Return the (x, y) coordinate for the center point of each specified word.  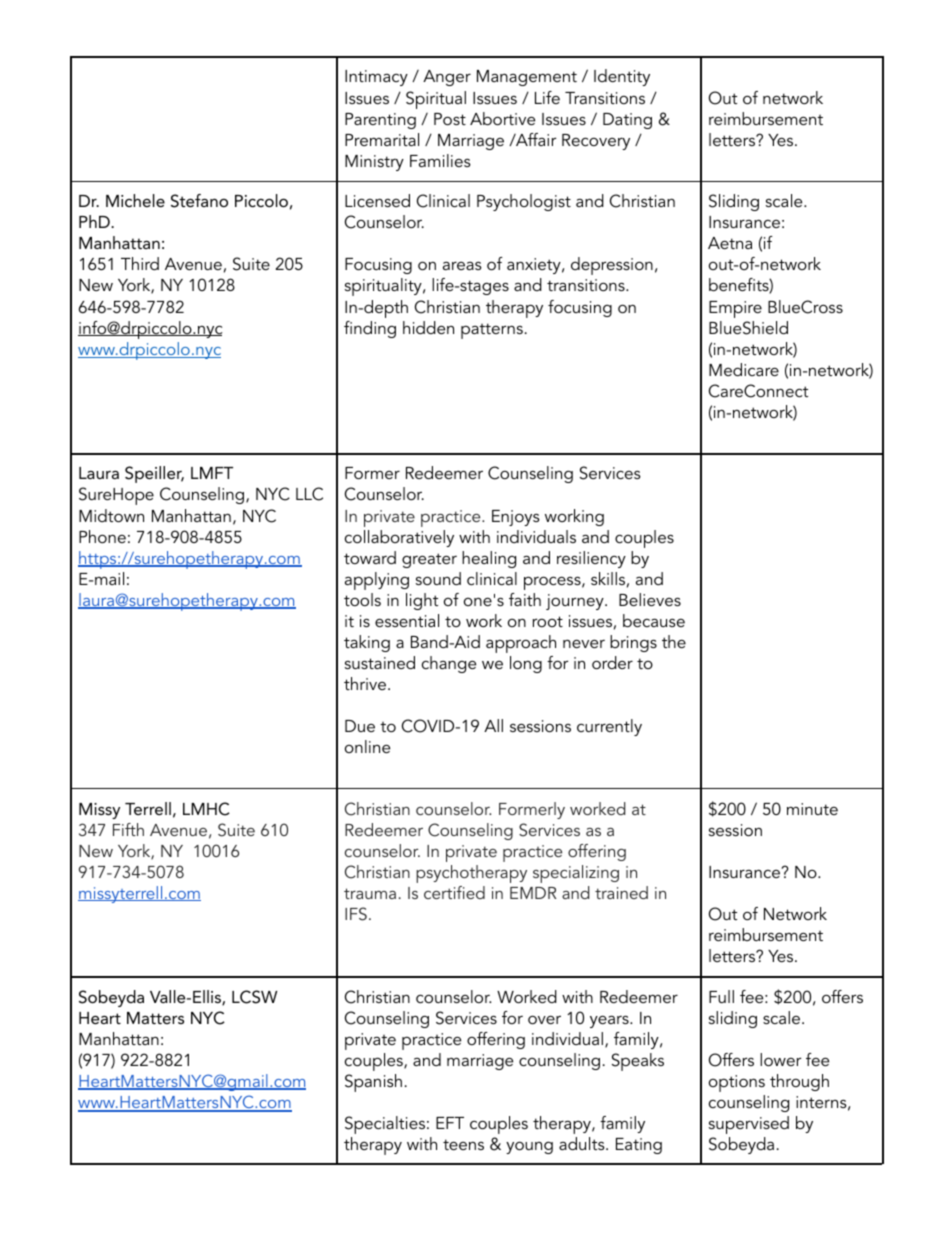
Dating (627, 121)
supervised (749, 1125)
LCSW (254, 997)
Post (450, 119)
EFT (450, 1123)
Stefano (199, 201)
